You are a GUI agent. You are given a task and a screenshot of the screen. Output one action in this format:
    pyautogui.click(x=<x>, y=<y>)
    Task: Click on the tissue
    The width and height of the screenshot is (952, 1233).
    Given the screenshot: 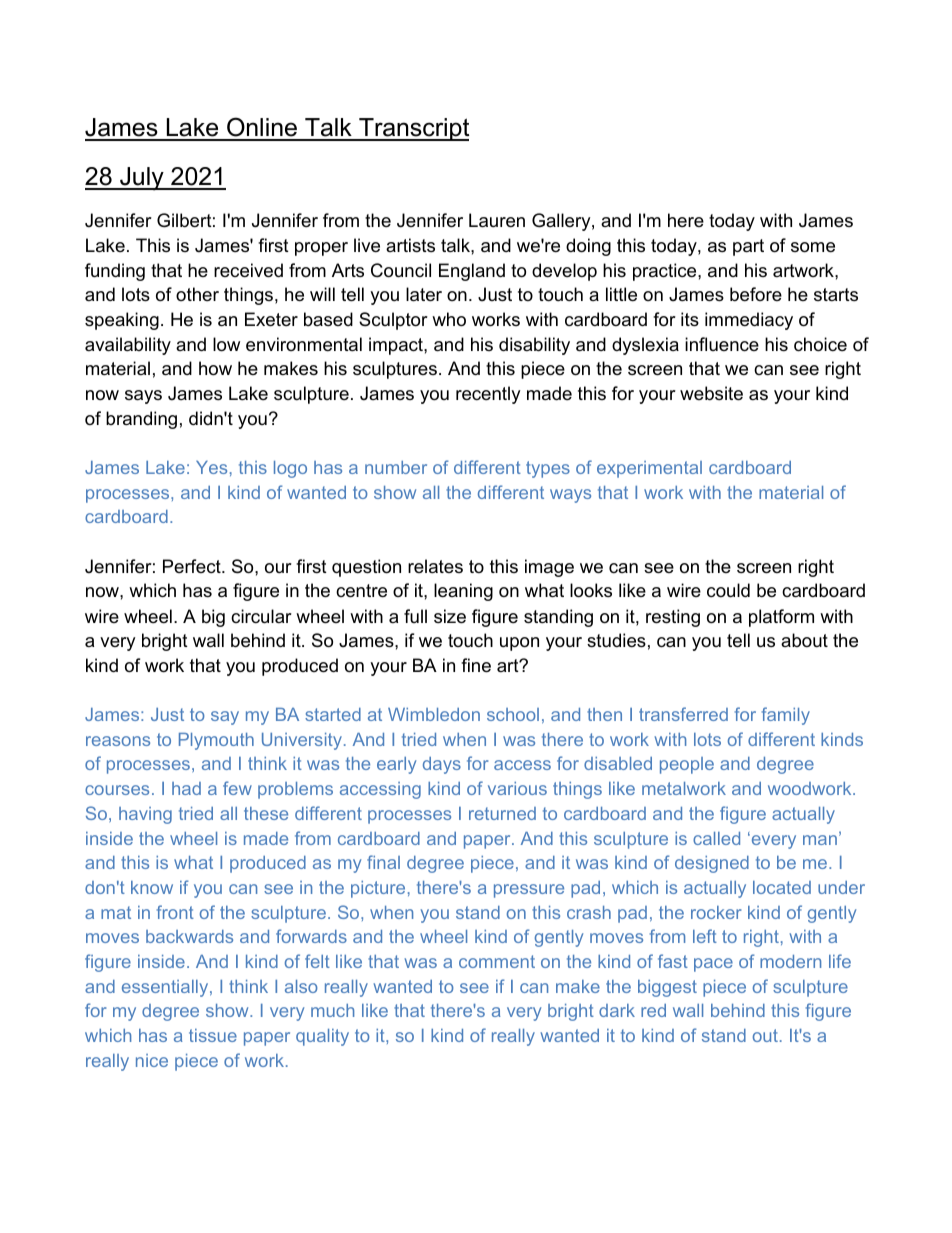 What is the action you would take?
    pyautogui.click(x=213, y=1035)
